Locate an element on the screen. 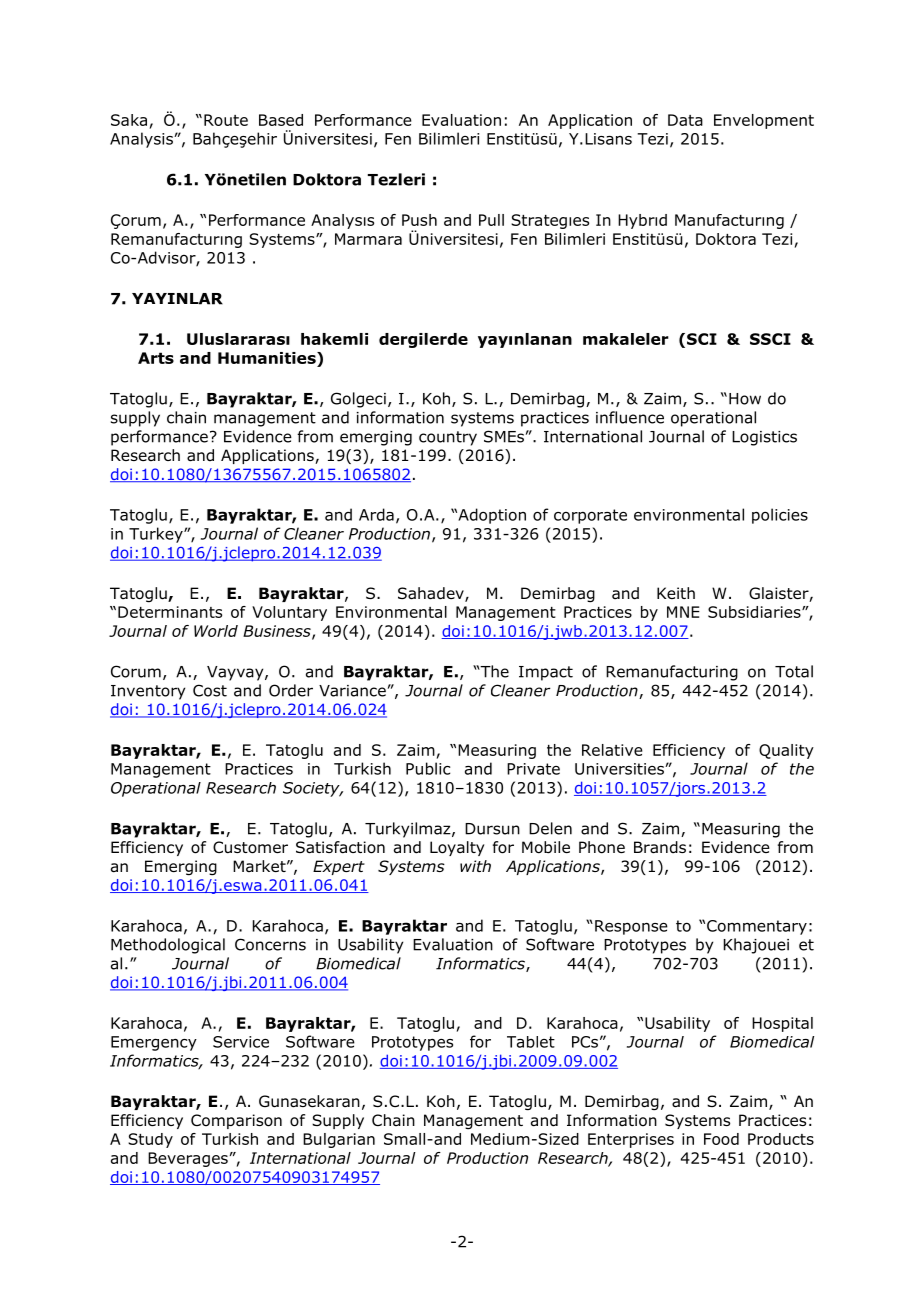  MNE is located at coordinates (683, 612).
